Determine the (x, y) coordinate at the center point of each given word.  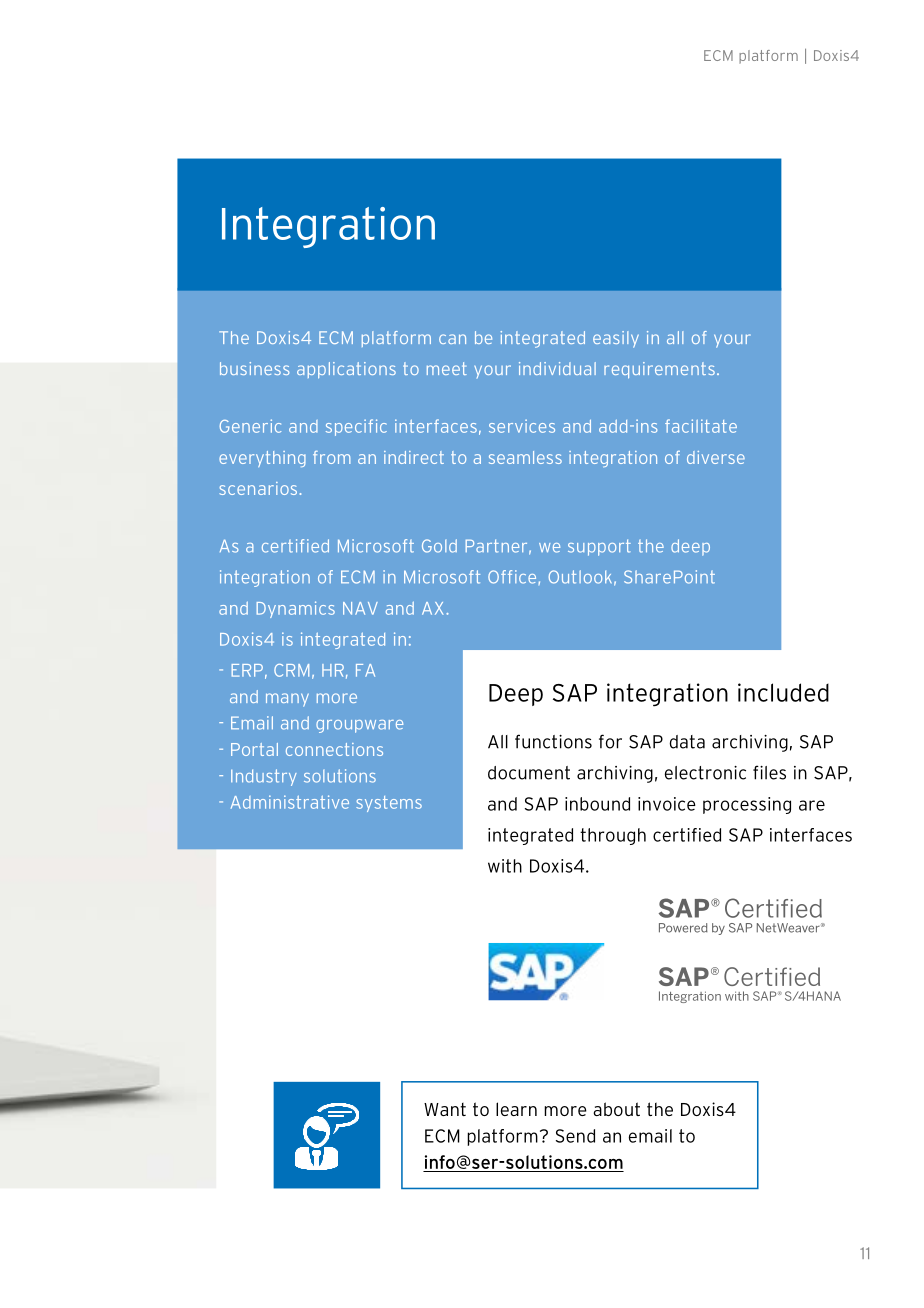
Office (513, 577)
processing (747, 805)
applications (346, 370)
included (783, 692)
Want (445, 1109)
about (616, 1109)
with (505, 866)
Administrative (290, 802)
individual (557, 368)
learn (516, 1109)
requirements (659, 370)
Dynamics (296, 609)
